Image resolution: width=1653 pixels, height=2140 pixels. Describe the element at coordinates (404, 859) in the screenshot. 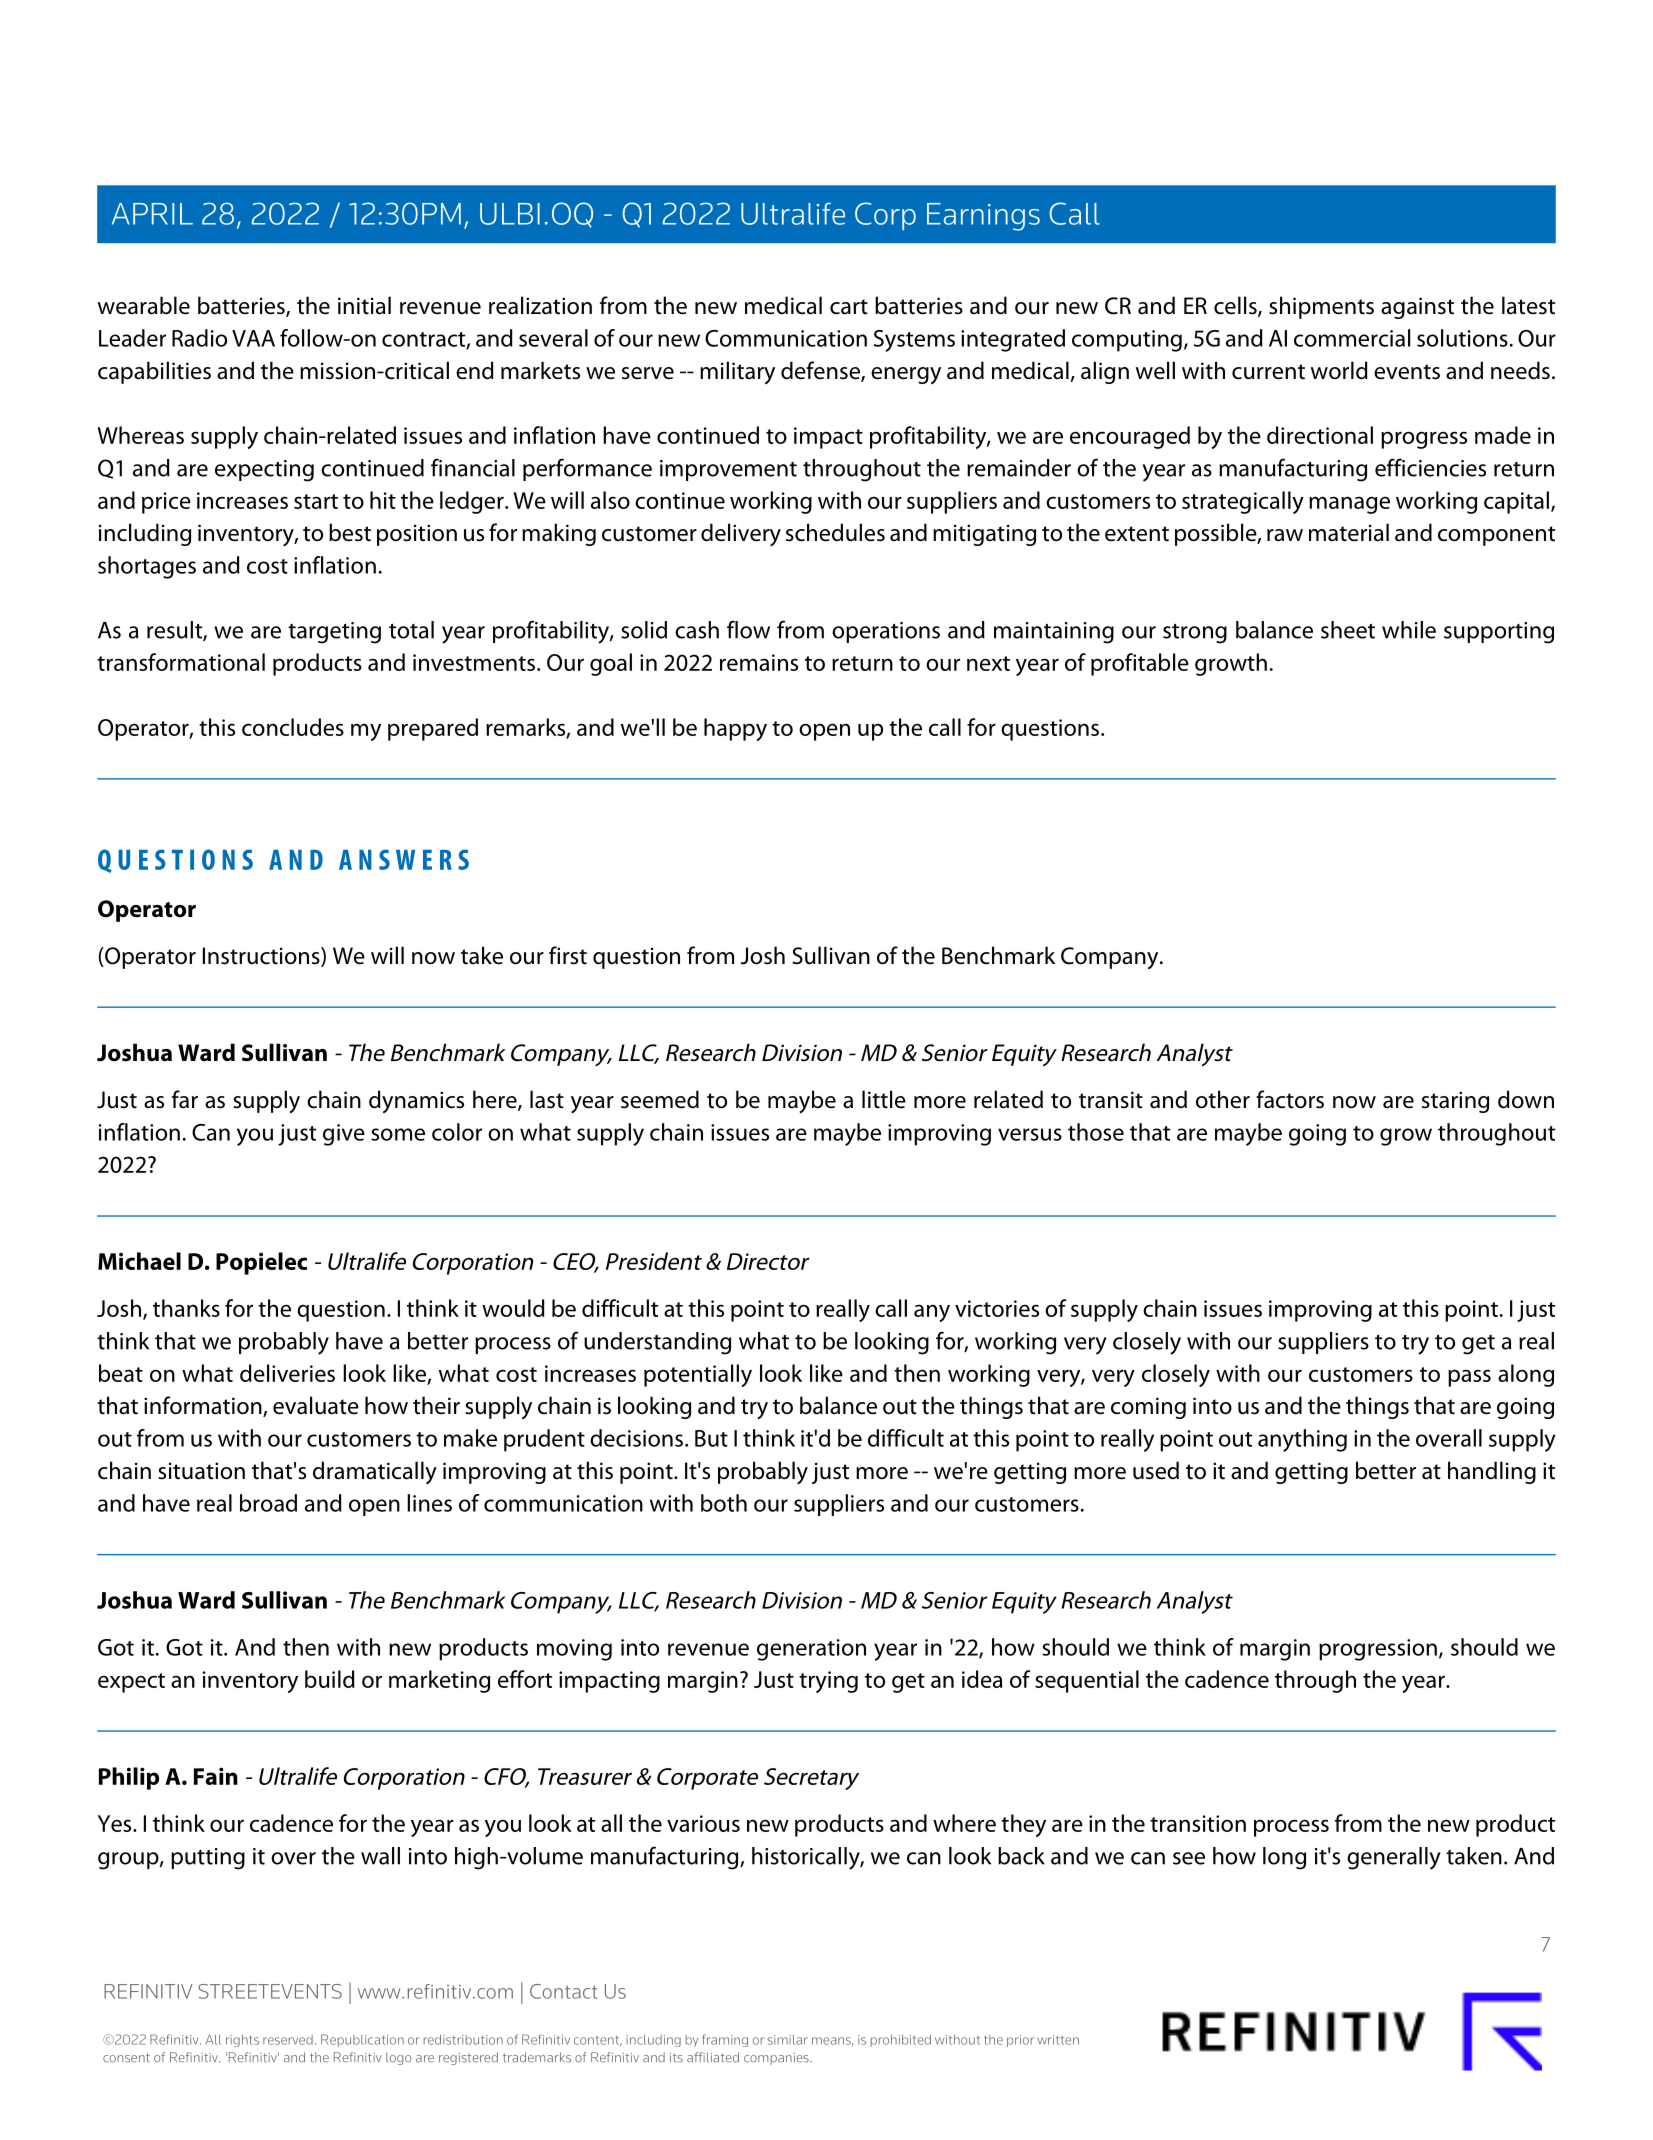

I see `ANSWERS` at that location.
